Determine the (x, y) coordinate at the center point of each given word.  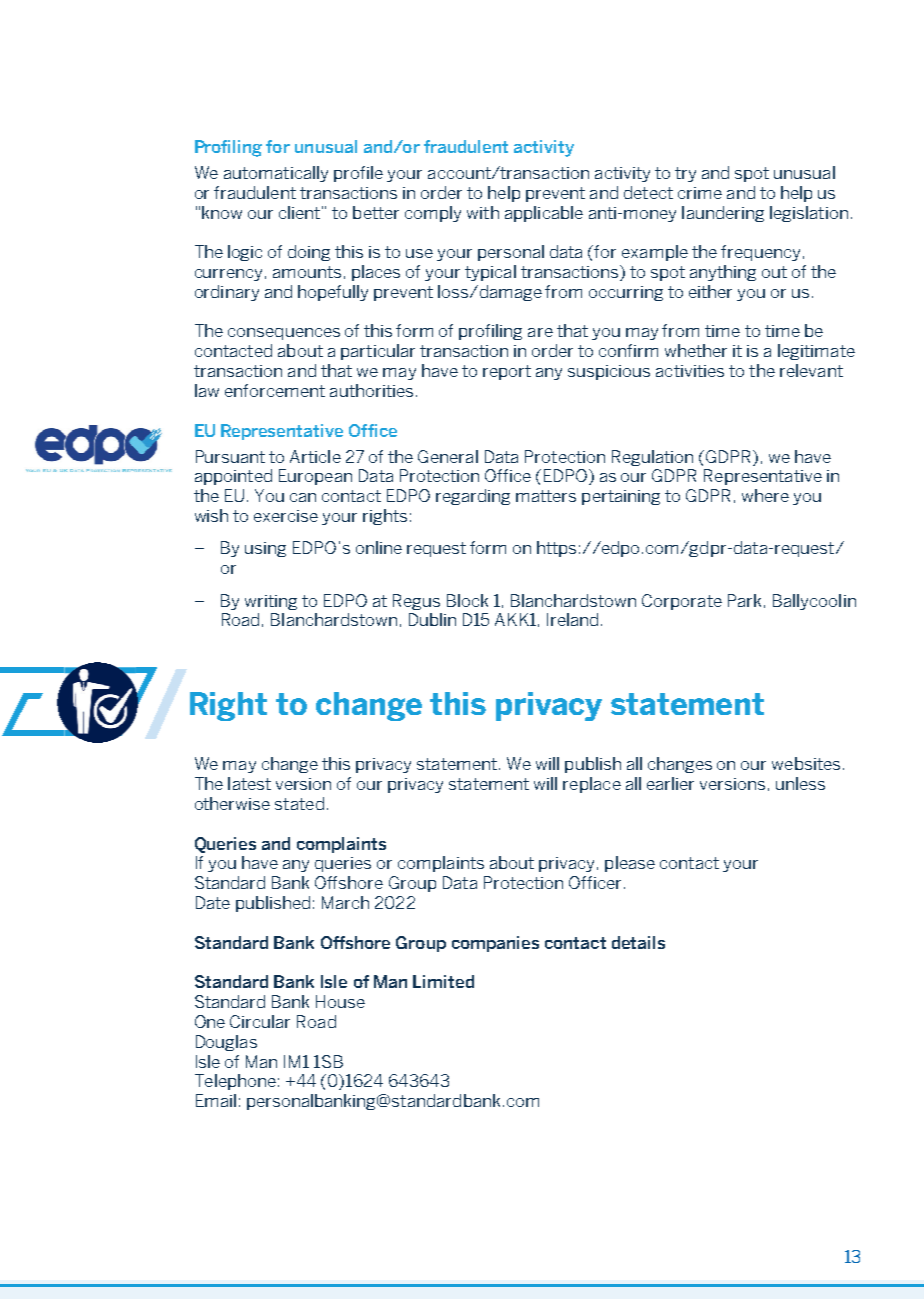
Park (744, 600)
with (483, 212)
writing (271, 602)
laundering (723, 214)
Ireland (572, 619)
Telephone (235, 1082)
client (299, 212)
